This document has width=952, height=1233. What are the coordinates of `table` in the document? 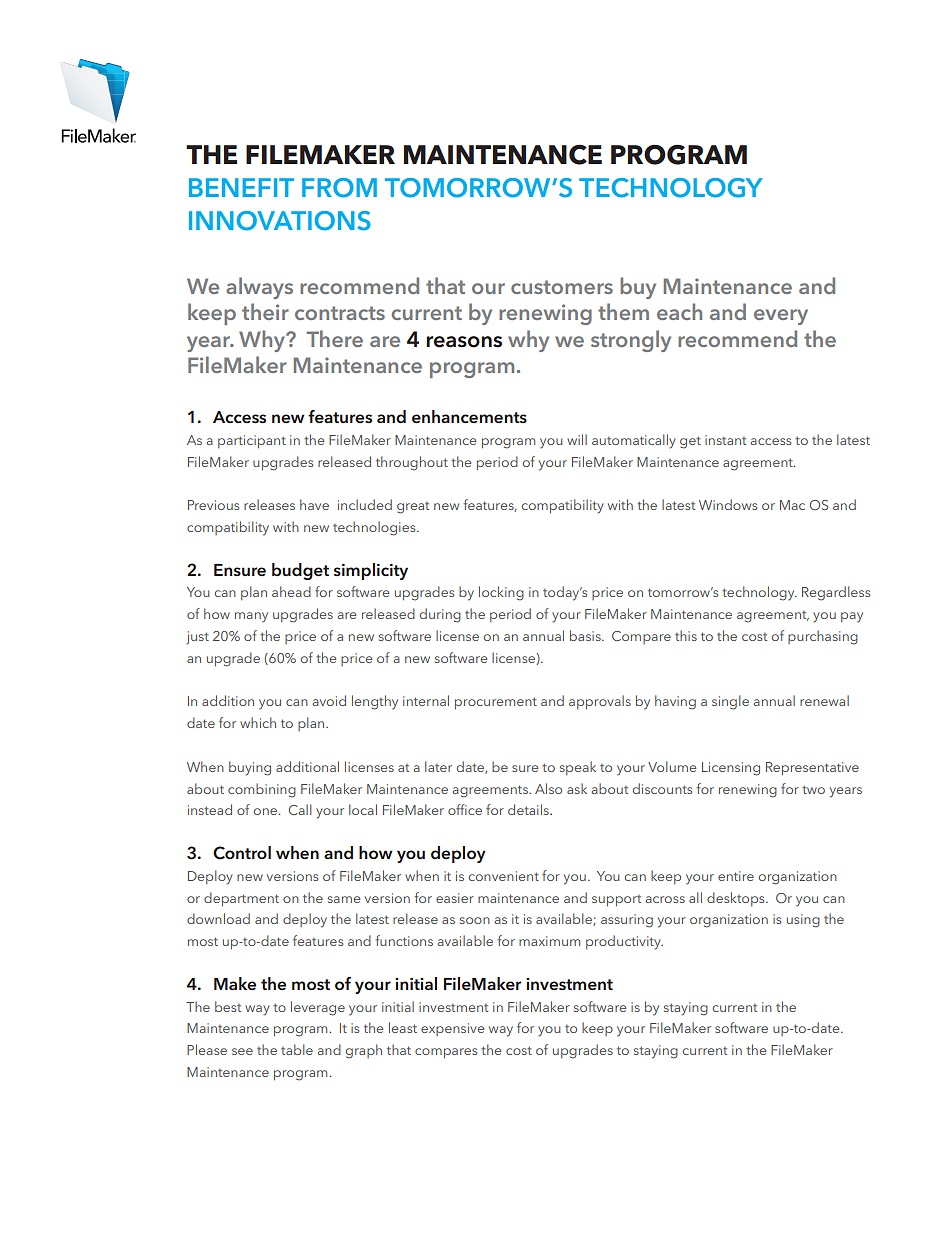 It's located at (297, 1049).
